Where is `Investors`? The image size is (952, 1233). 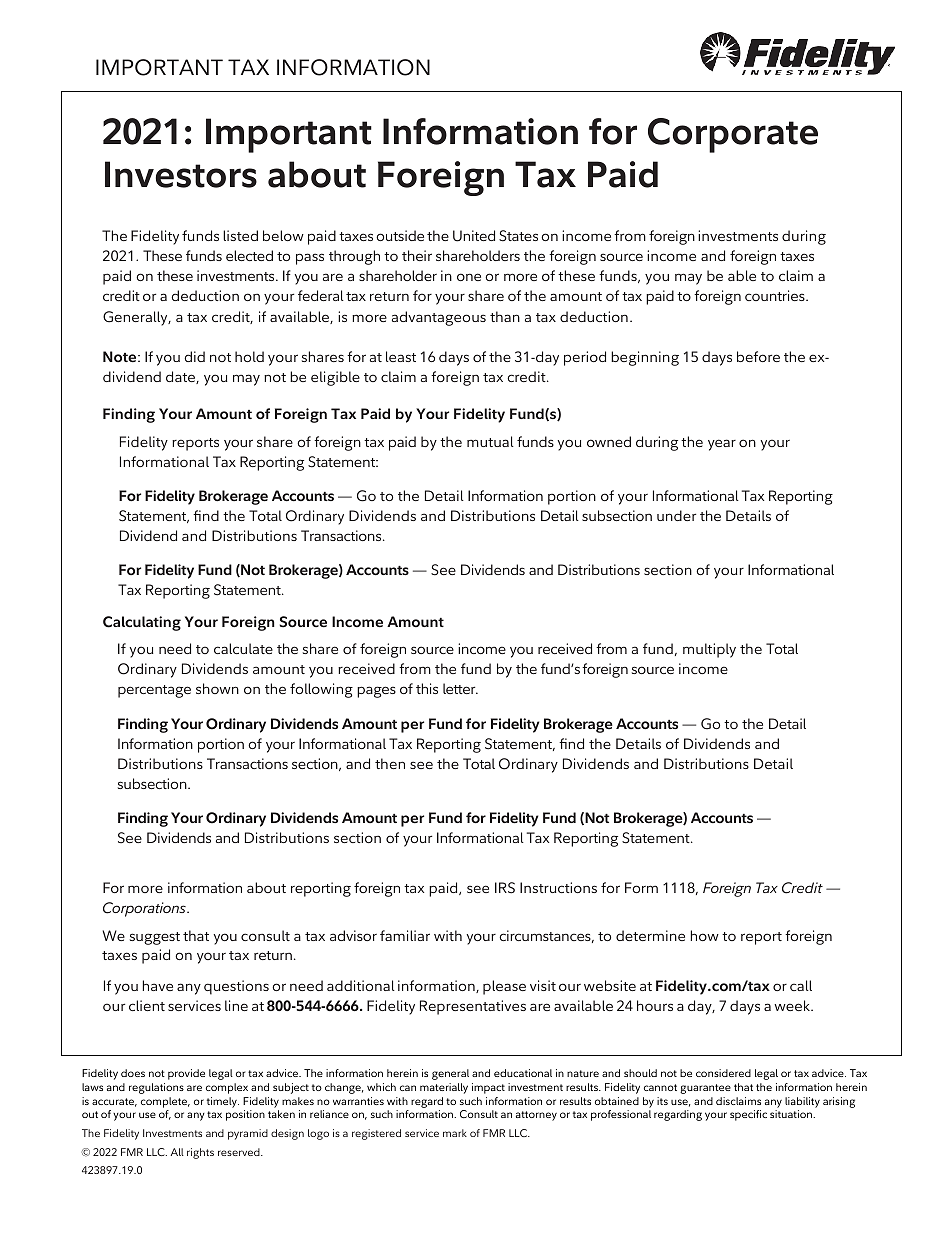
Investors is located at coordinates (181, 174).
